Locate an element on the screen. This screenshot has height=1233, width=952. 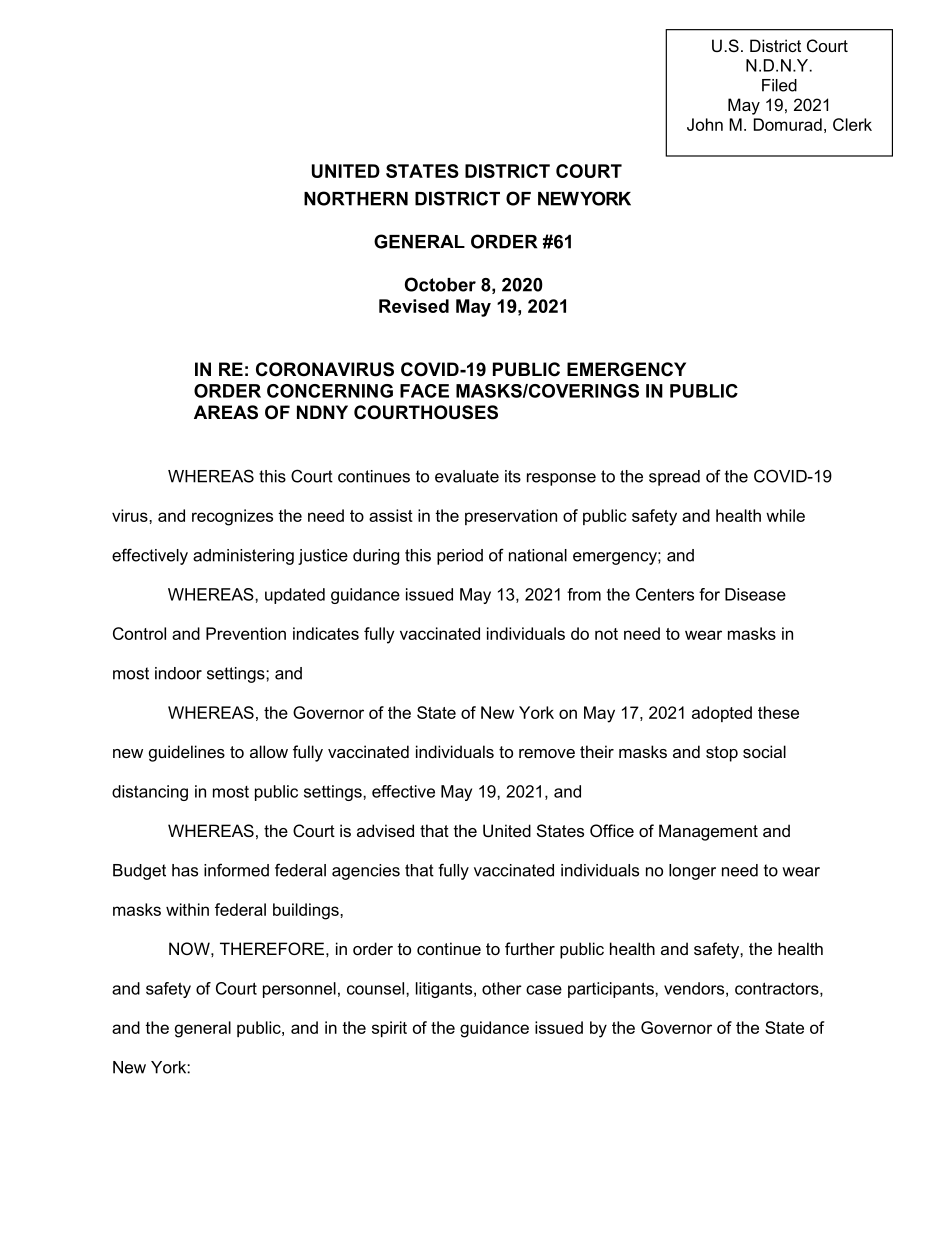
spread is located at coordinates (674, 478).
